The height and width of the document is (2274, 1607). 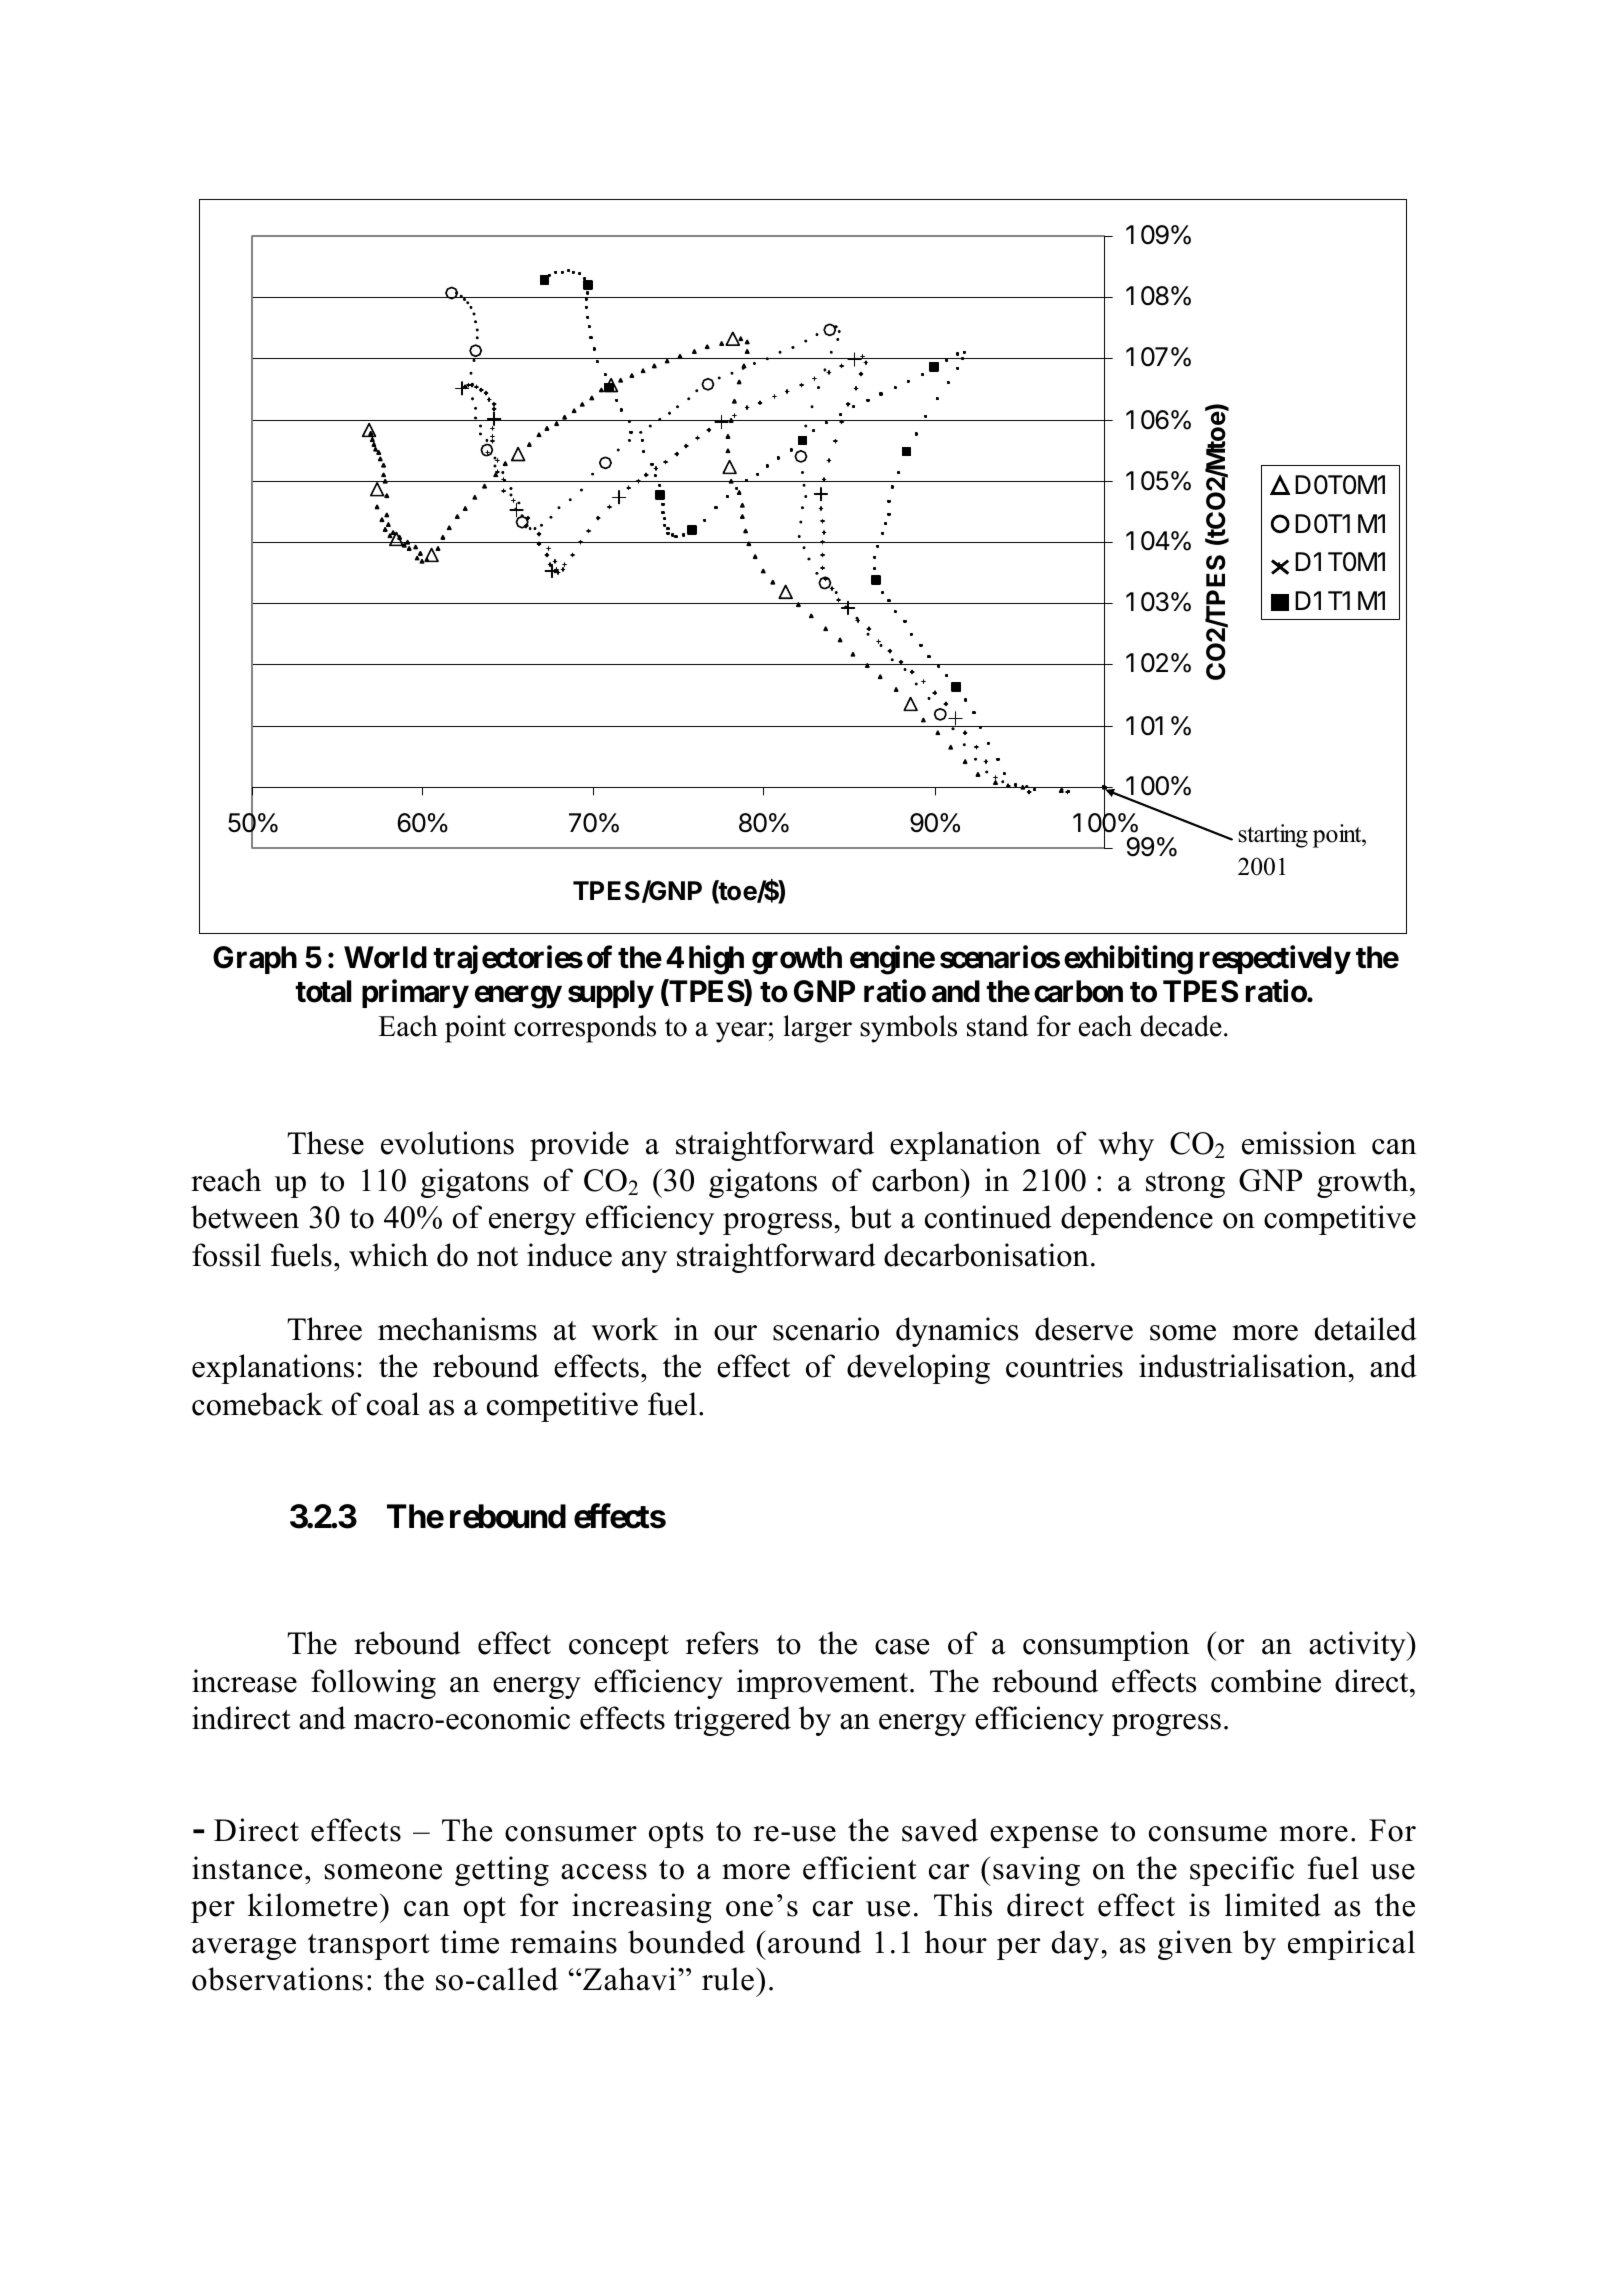 I want to click on refers, so click(x=722, y=1643).
